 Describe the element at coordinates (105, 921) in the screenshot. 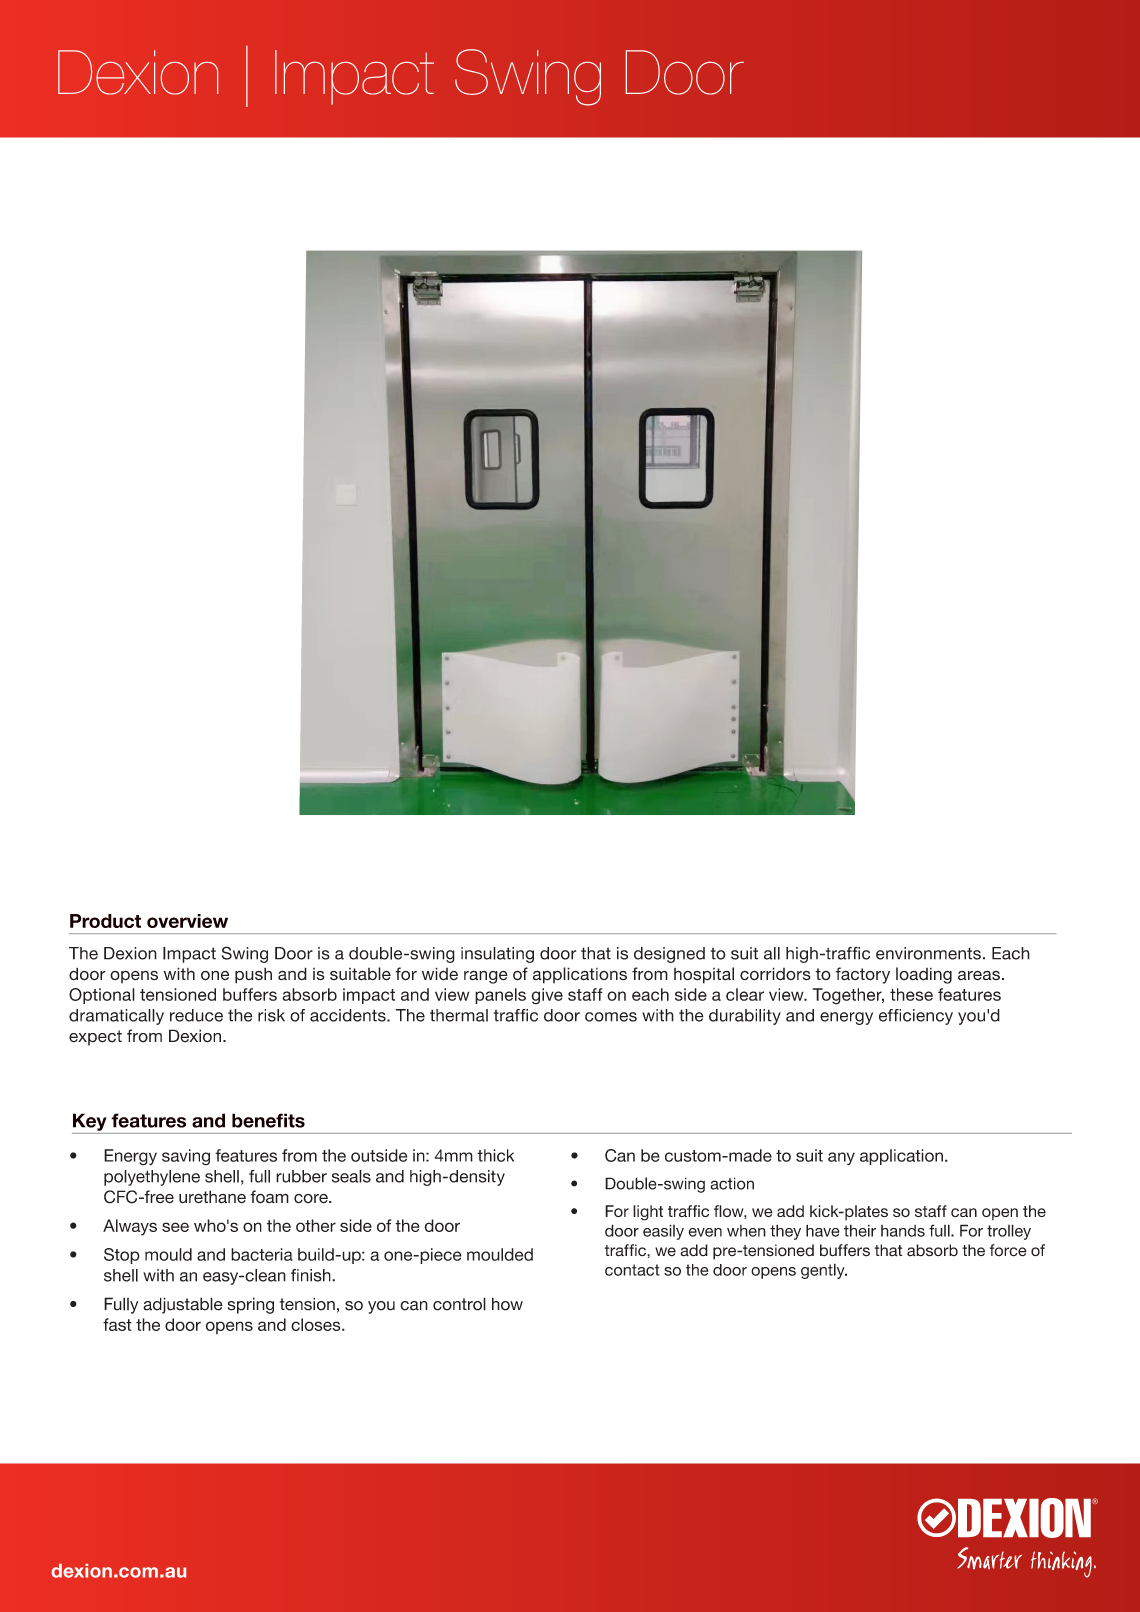

I see `Product` at that location.
